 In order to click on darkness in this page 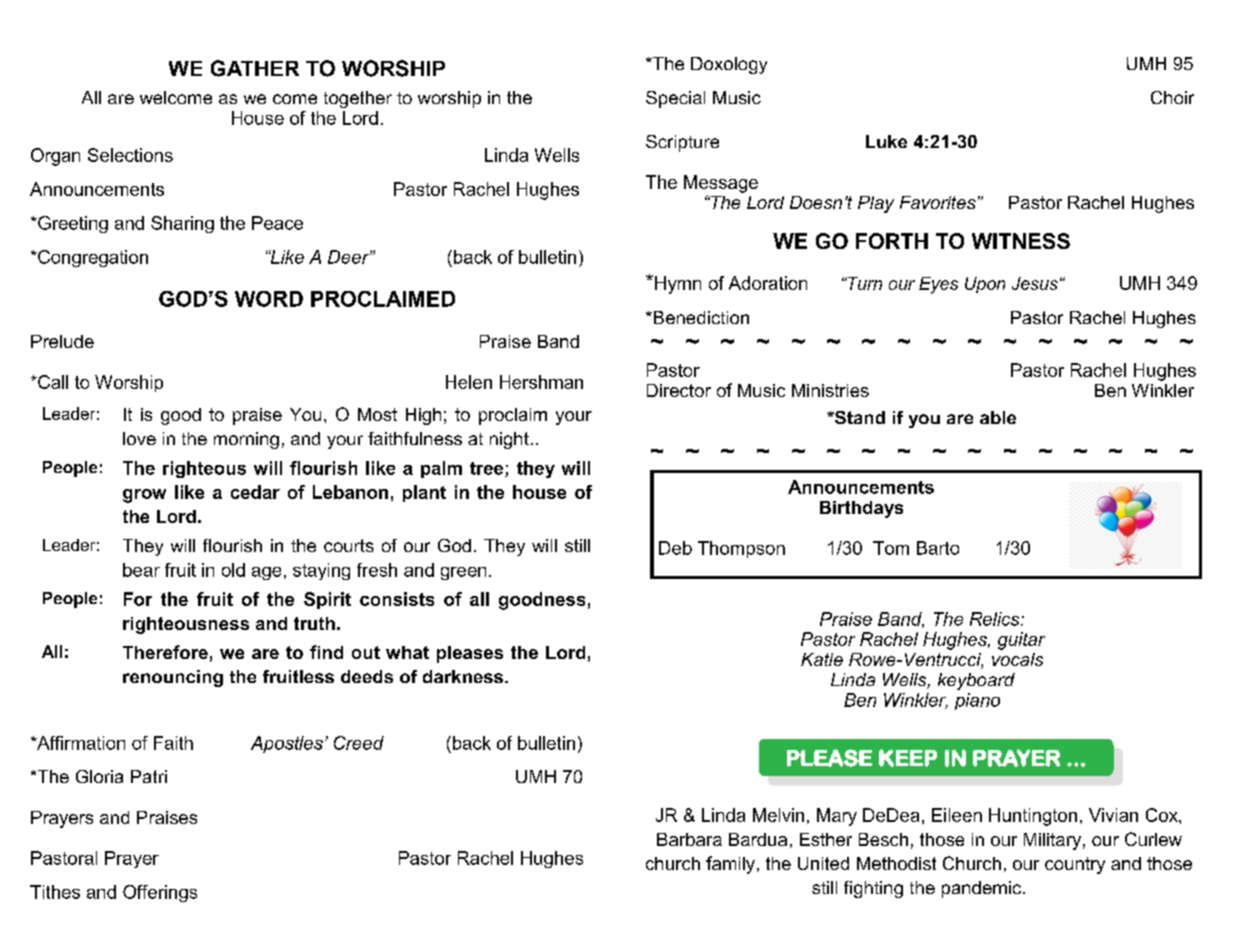, I will do `click(464, 676)`.
